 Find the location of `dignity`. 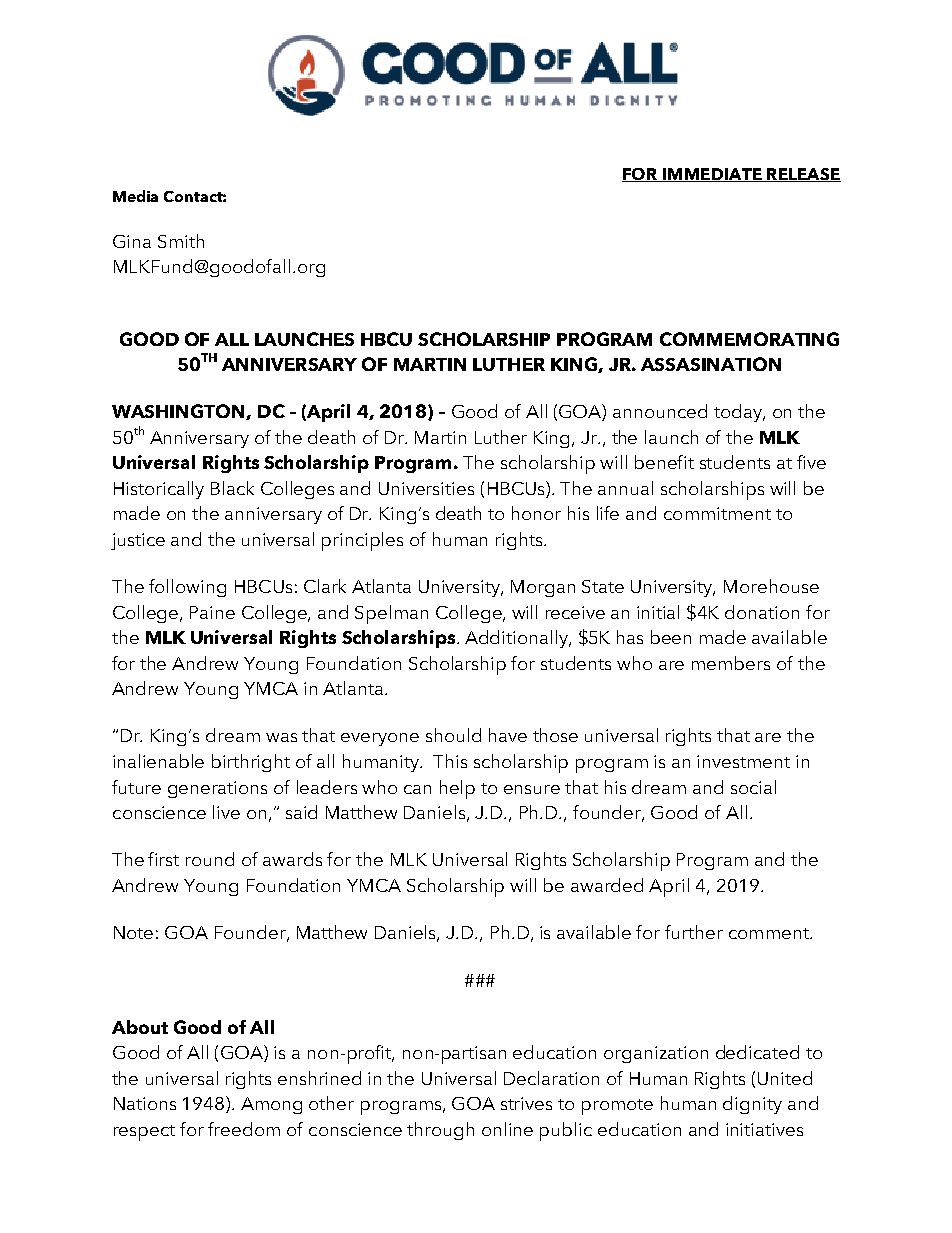

dignity is located at coordinates (752, 1105).
